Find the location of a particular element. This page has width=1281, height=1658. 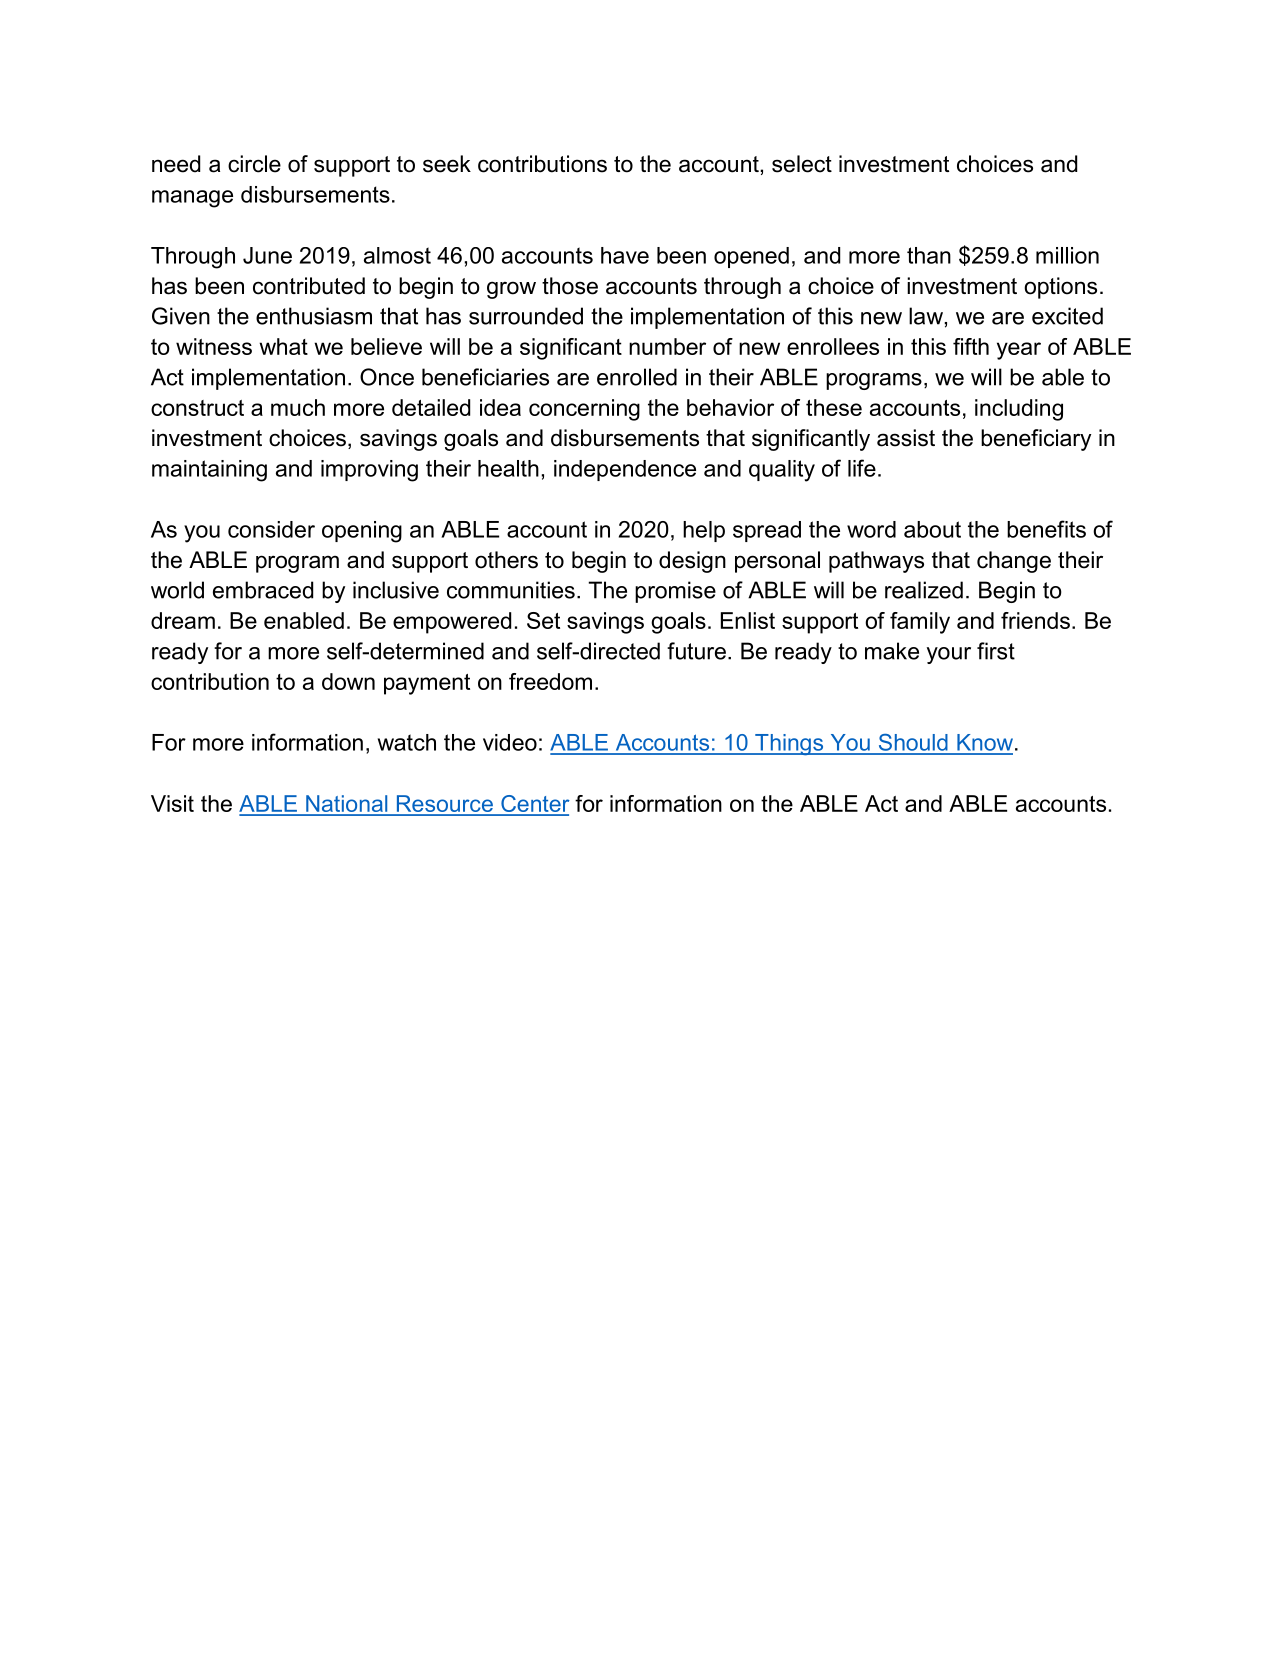

circle is located at coordinates (254, 164).
